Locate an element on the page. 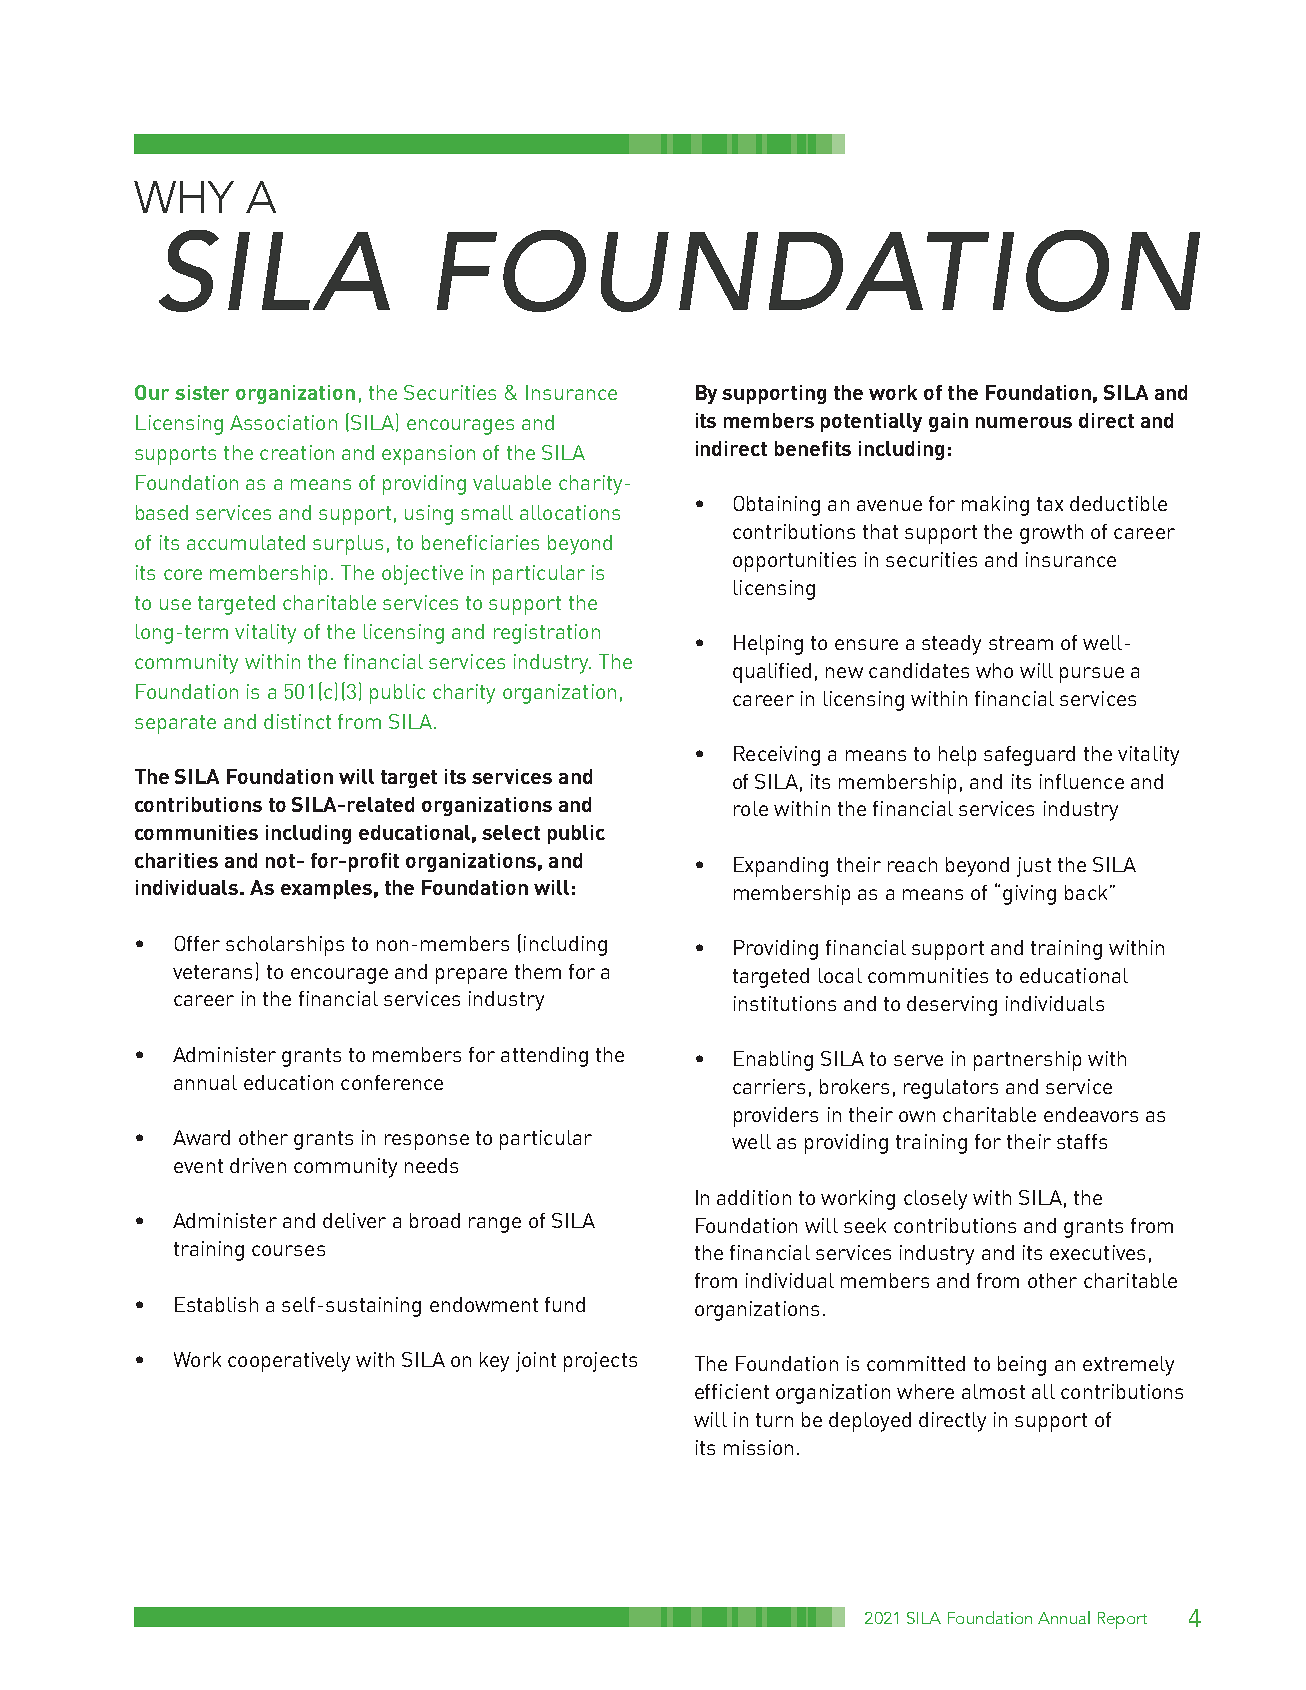  partnership is located at coordinates (1027, 1061).
